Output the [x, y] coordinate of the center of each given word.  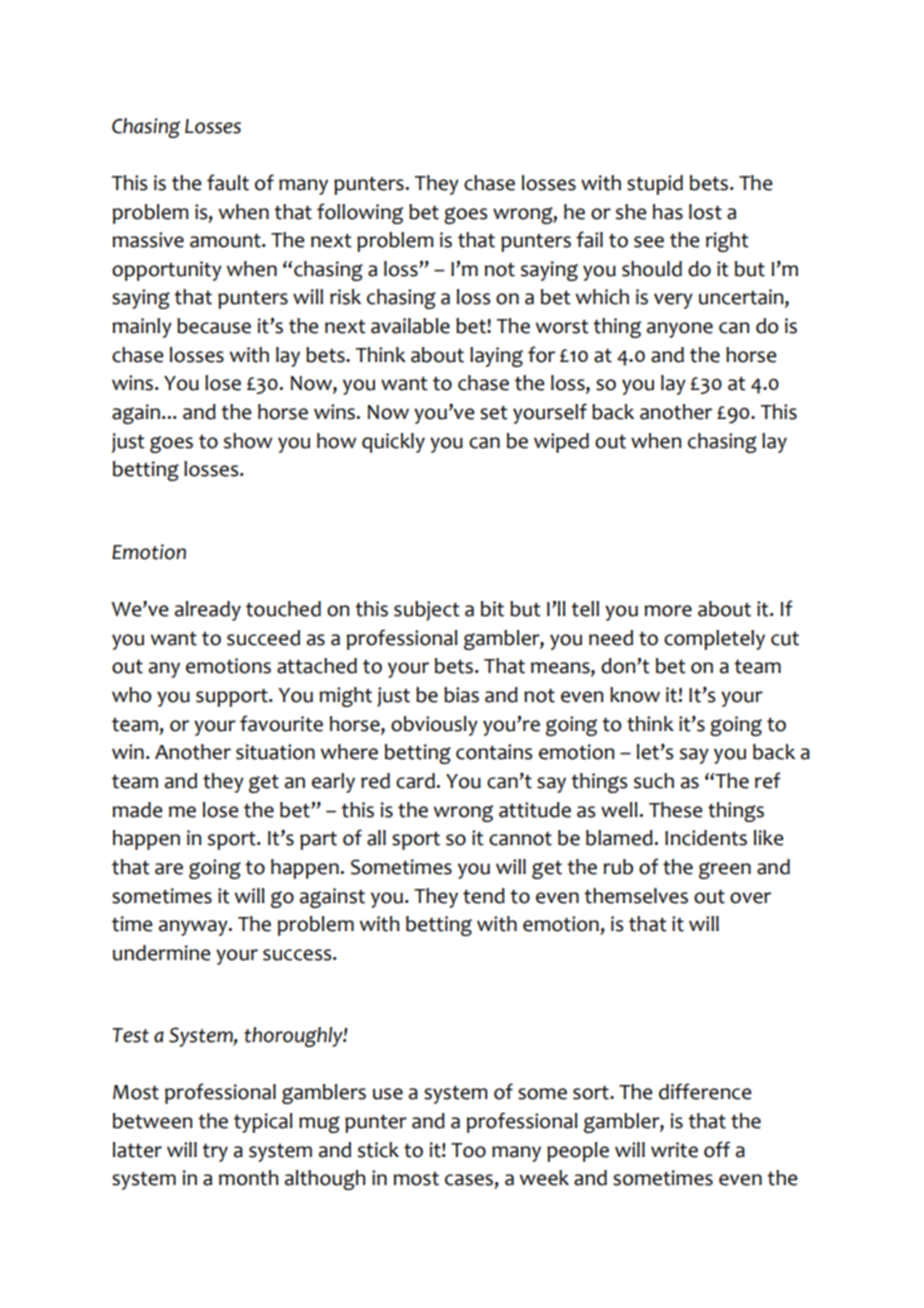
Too [468, 1150]
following [360, 213]
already [208, 611]
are [169, 869]
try [215, 1153]
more [668, 611]
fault [228, 182]
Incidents [706, 838]
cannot [520, 839]
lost [705, 212]
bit [492, 609]
